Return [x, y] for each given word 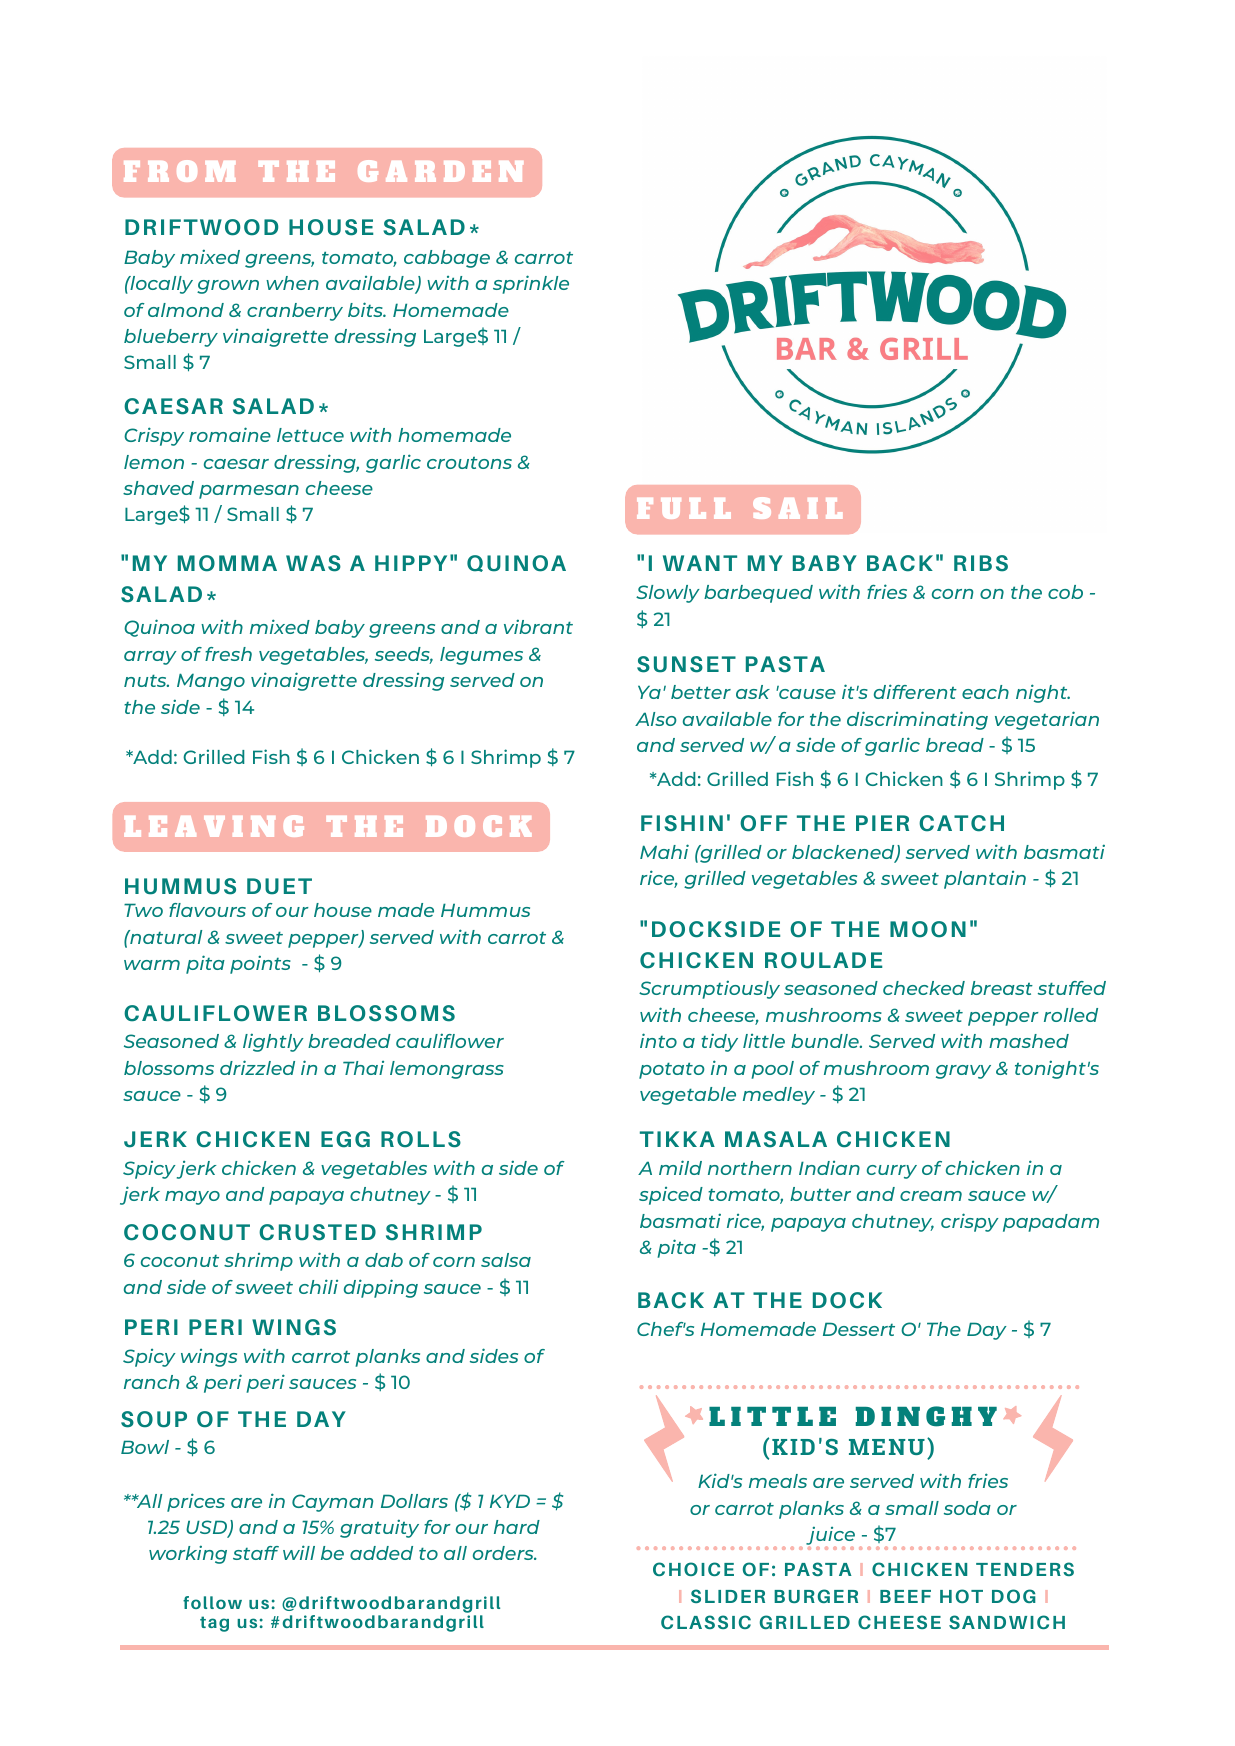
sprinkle [531, 284]
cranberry [295, 312]
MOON [928, 929]
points [260, 964]
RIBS [981, 563]
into [658, 1040]
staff [256, 1553]
